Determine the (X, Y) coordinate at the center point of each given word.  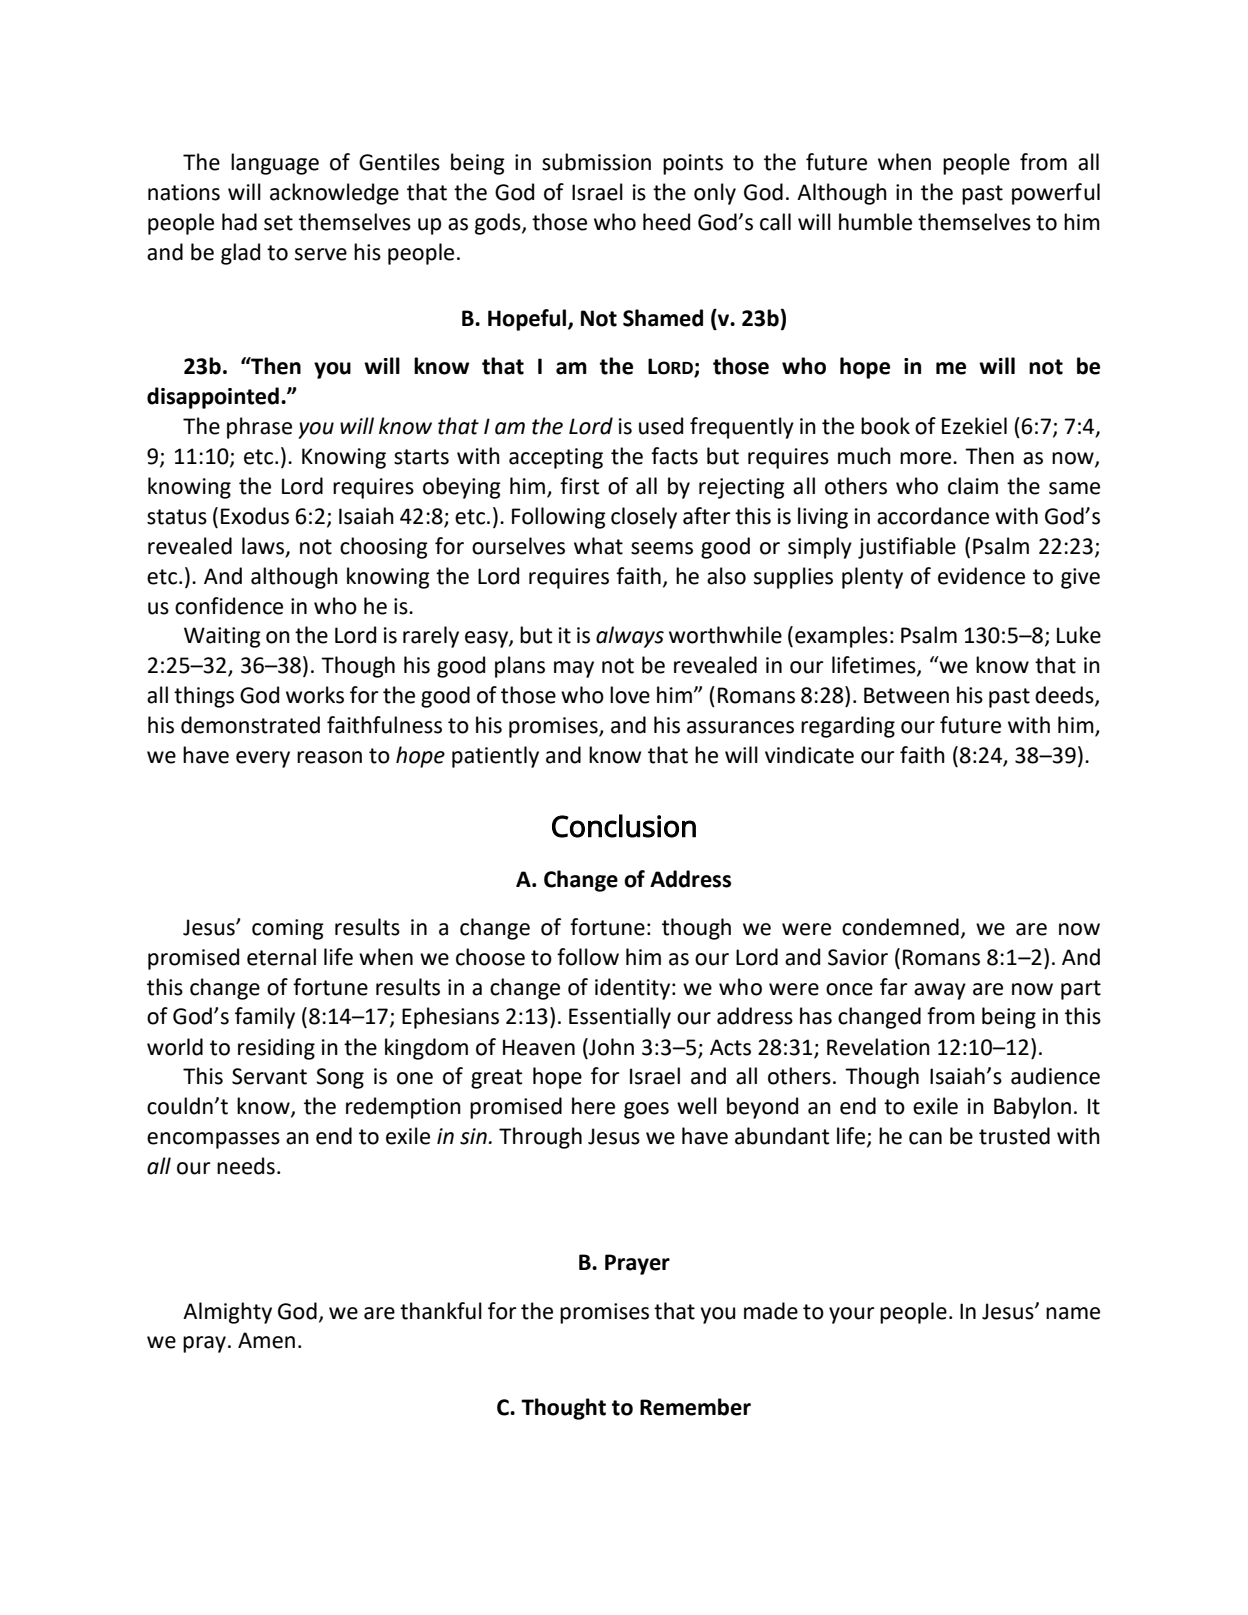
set (278, 223)
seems (662, 548)
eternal (281, 957)
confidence (229, 606)
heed (666, 222)
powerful (1056, 194)
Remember (695, 1407)
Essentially (620, 1018)
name (1073, 1313)
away (940, 991)
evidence (981, 576)
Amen (266, 1340)
